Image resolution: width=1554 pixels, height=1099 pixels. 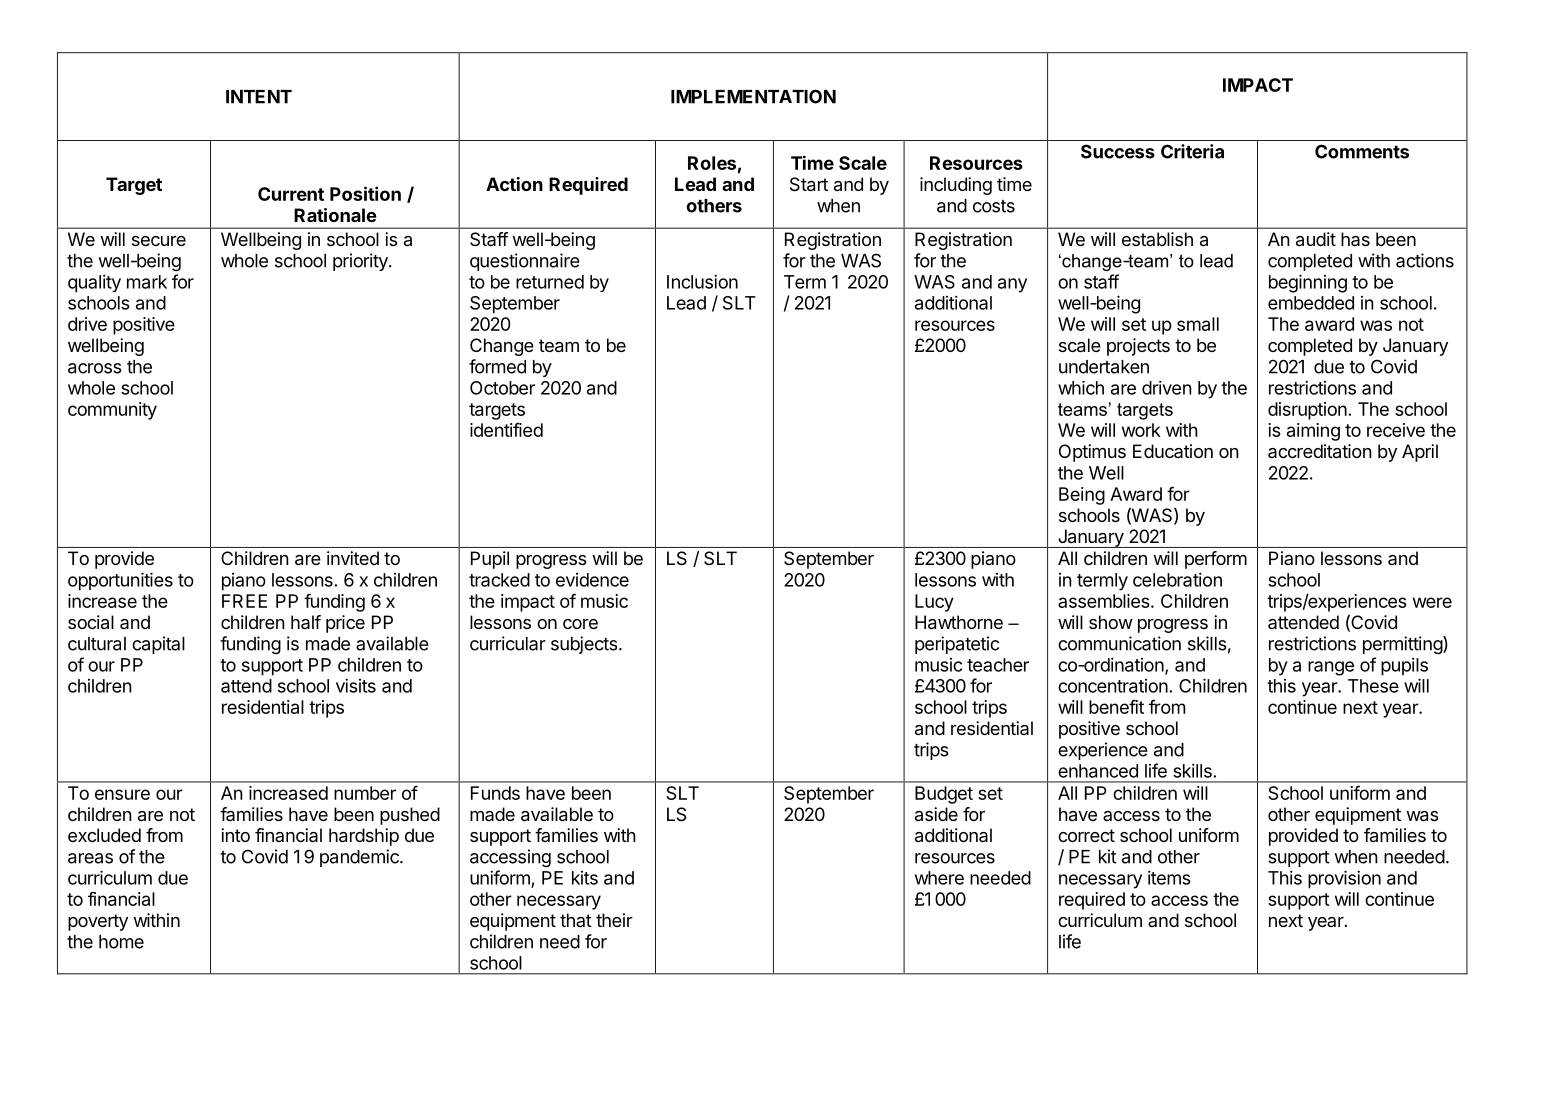 What do you see at coordinates (147, 282) in the screenshot?
I see `mark` at bounding box center [147, 282].
